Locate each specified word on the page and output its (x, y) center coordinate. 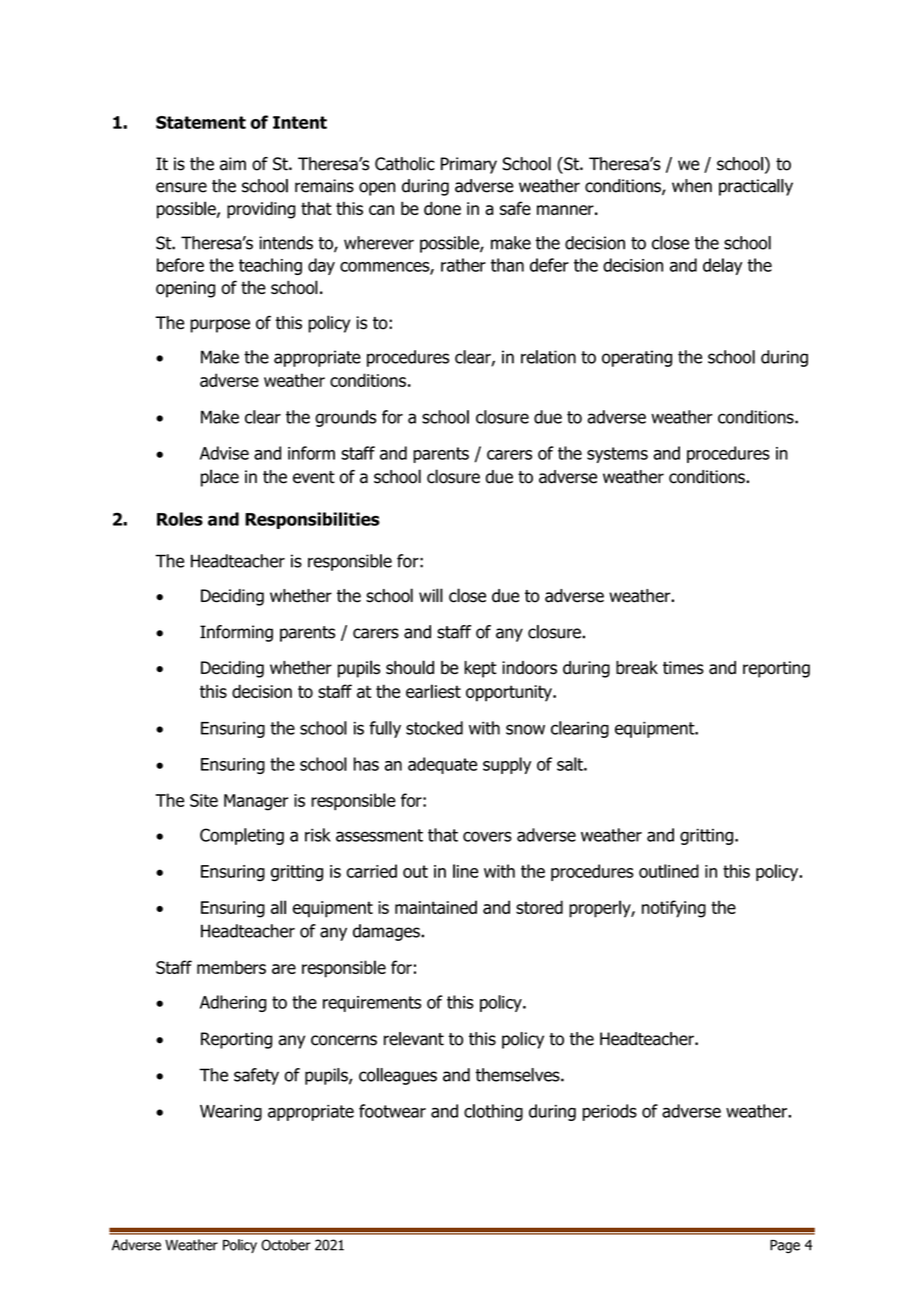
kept (480, 669)
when (692, 186)
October (286, 1245)
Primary (469, 165)
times (683, 668)
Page (785, 1246)
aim (233, 164)
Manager (256, 802)
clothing (493, 1112)
